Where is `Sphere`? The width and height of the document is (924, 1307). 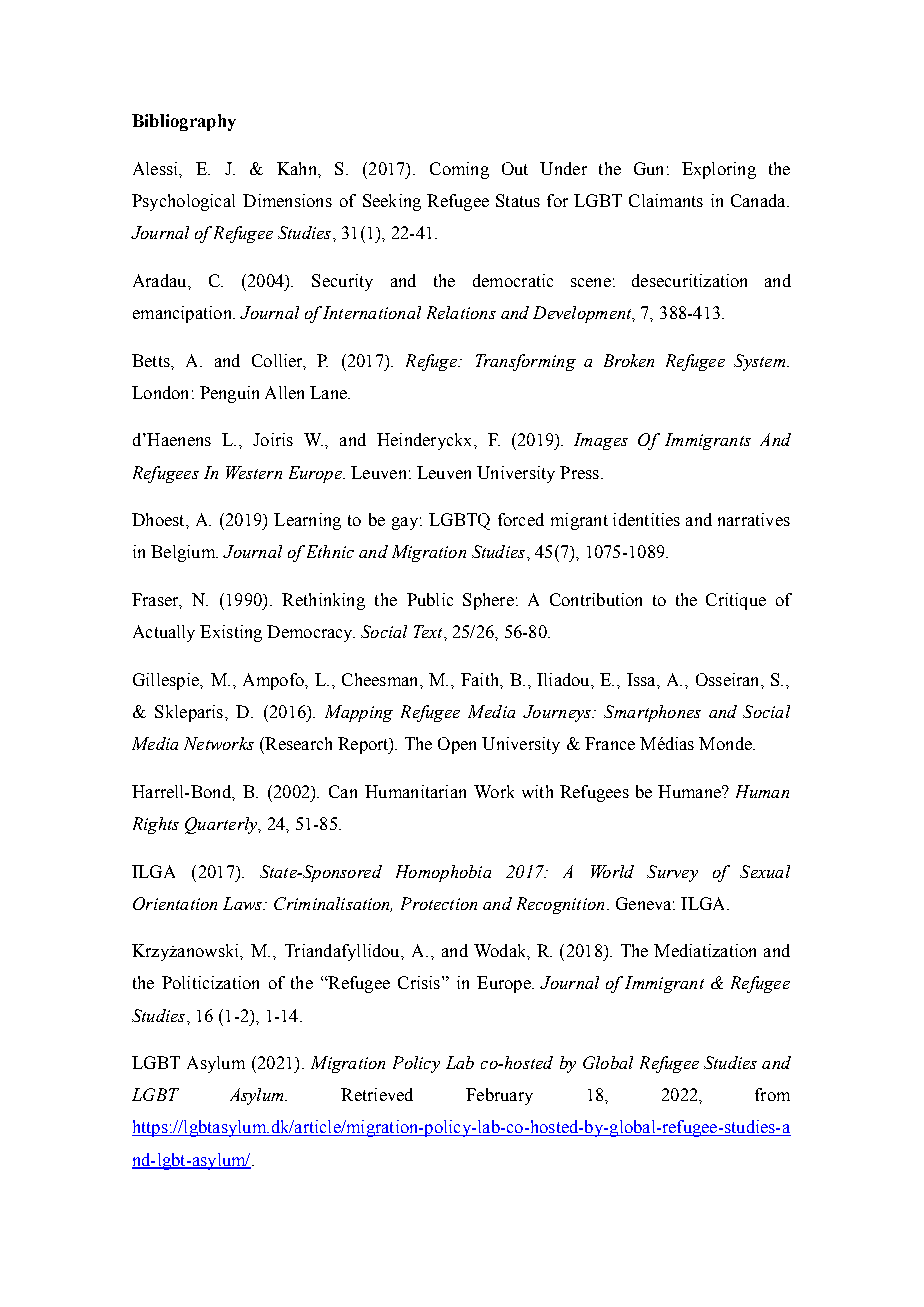
Sphere is located at coordinates (488, 601).
